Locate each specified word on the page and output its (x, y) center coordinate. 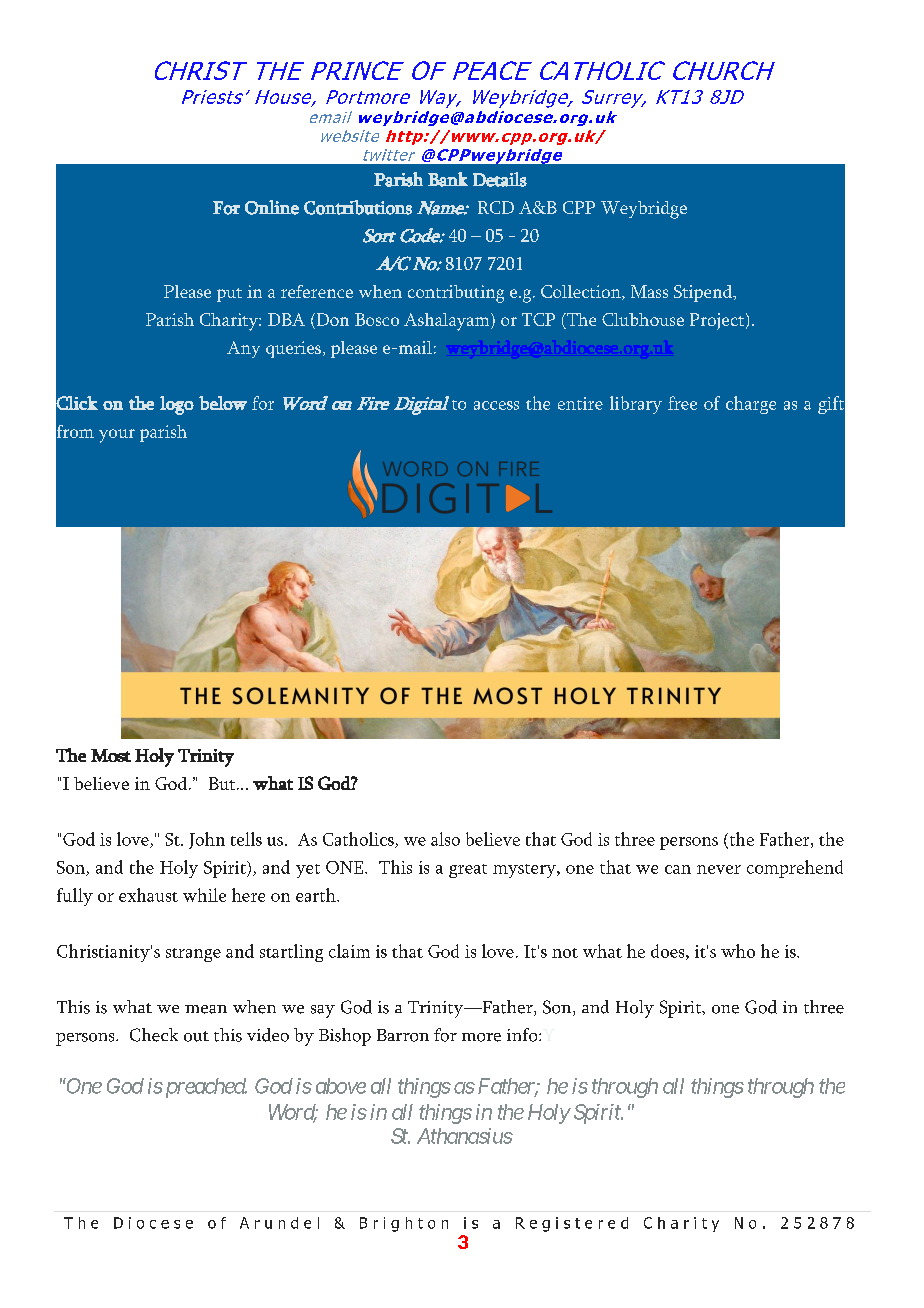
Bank (448, 179)
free (682, 403)
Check (154, 1035)
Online (272, 207)
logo (177, 405)
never (719, 869)
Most (111, 755)
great (468, 871)
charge (751, 405)
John (207, 840)
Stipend (704, 293)
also (445, 839)
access (496, 405)
